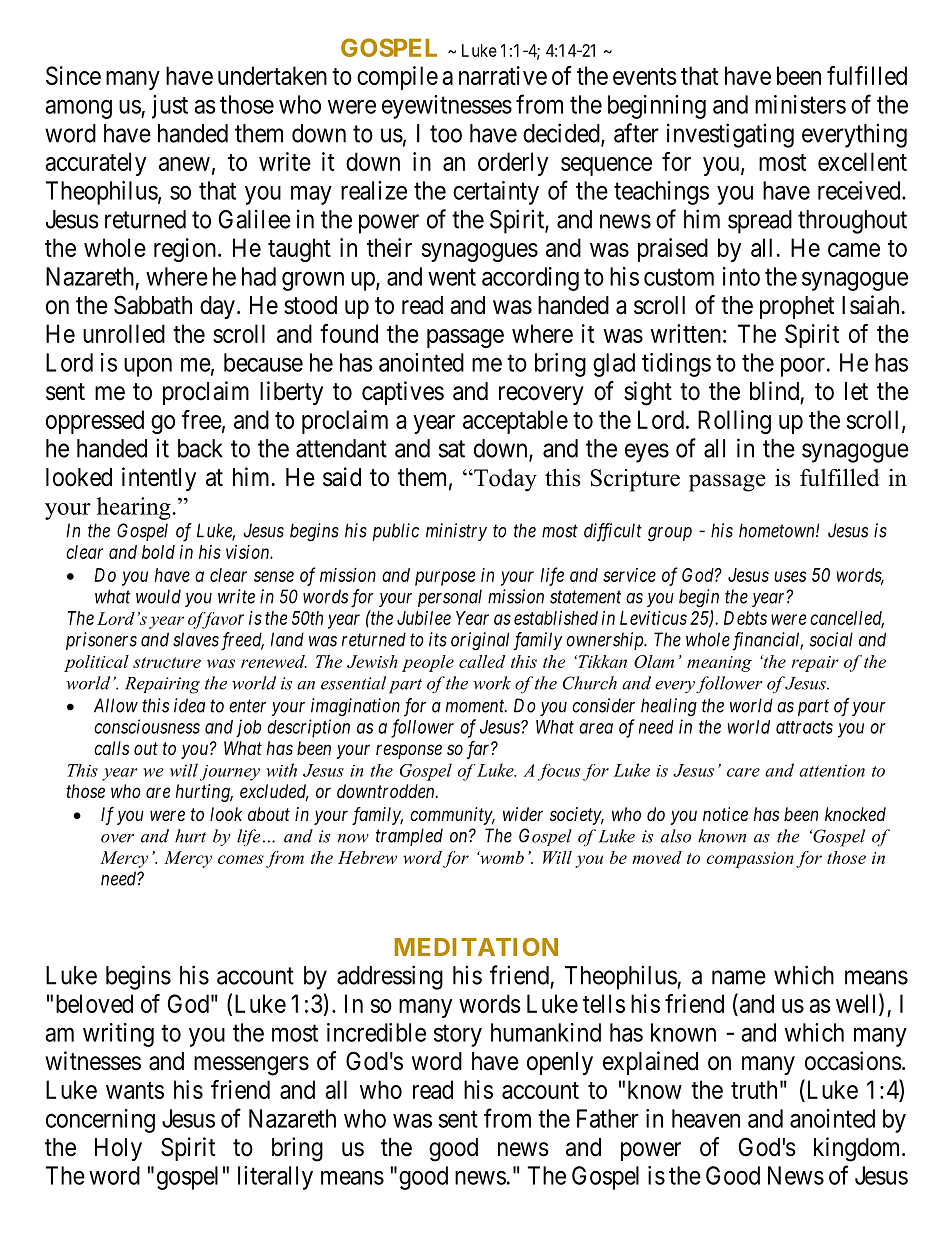 The height and width of the screenshot is (1233, 952). What do you see at coordinates (170, 107) in the screenshot?
I see `just` at bounding box center [170, 107].
